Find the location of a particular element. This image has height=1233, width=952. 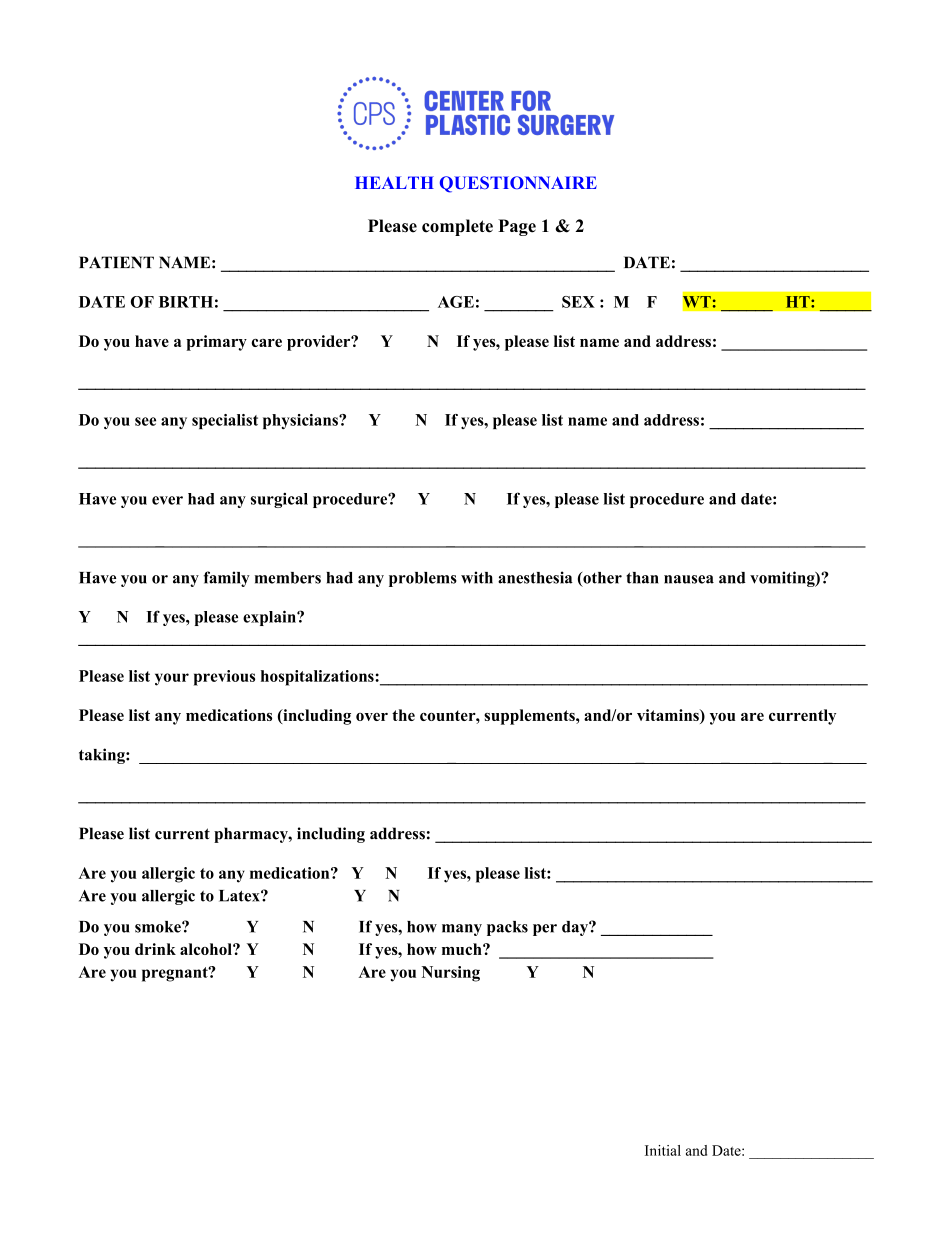

drink is located at coordinates (155, 949).
